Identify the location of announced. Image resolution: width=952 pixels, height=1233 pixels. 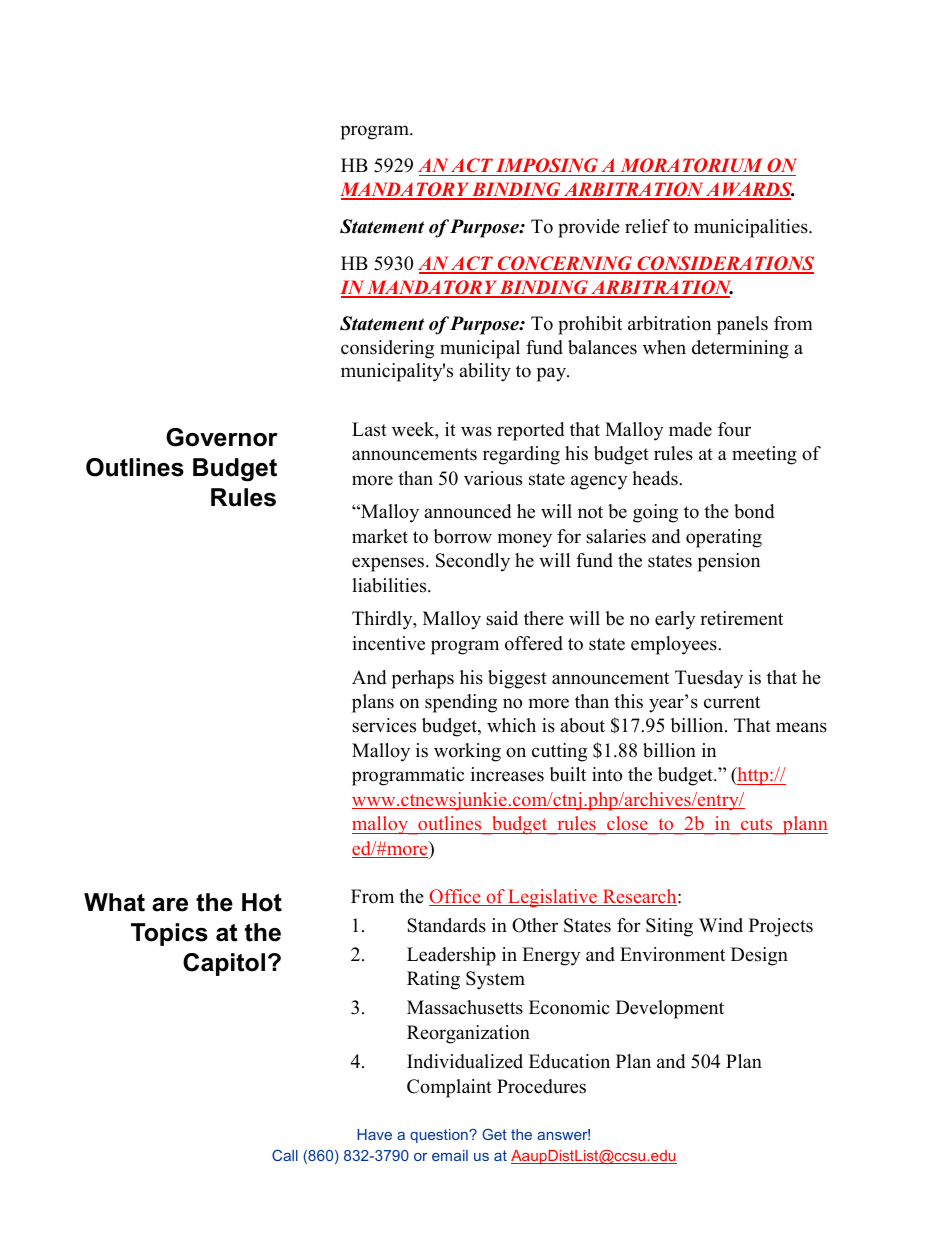
(467, 511).
